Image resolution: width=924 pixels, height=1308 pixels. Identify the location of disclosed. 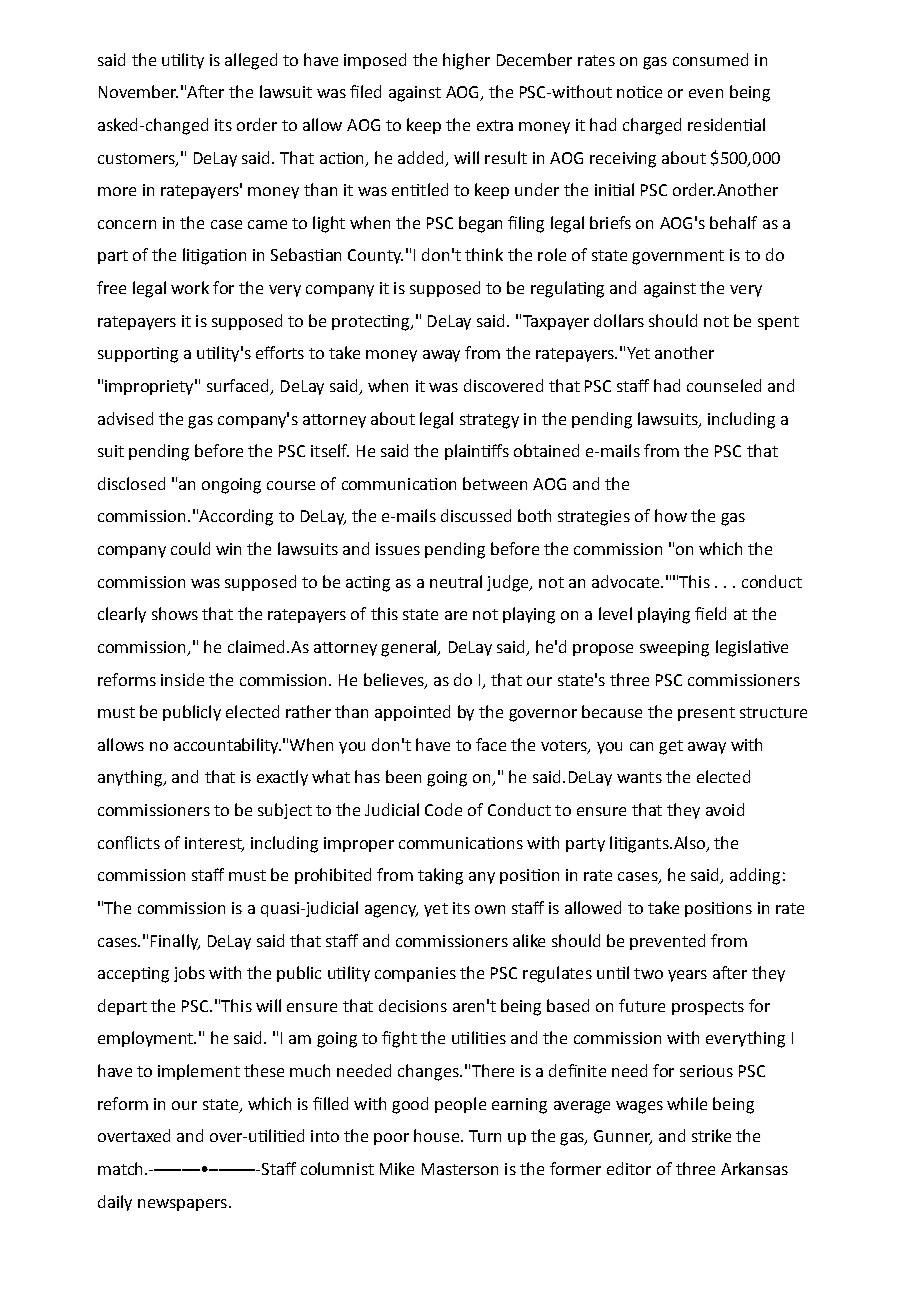
(131, 483).
